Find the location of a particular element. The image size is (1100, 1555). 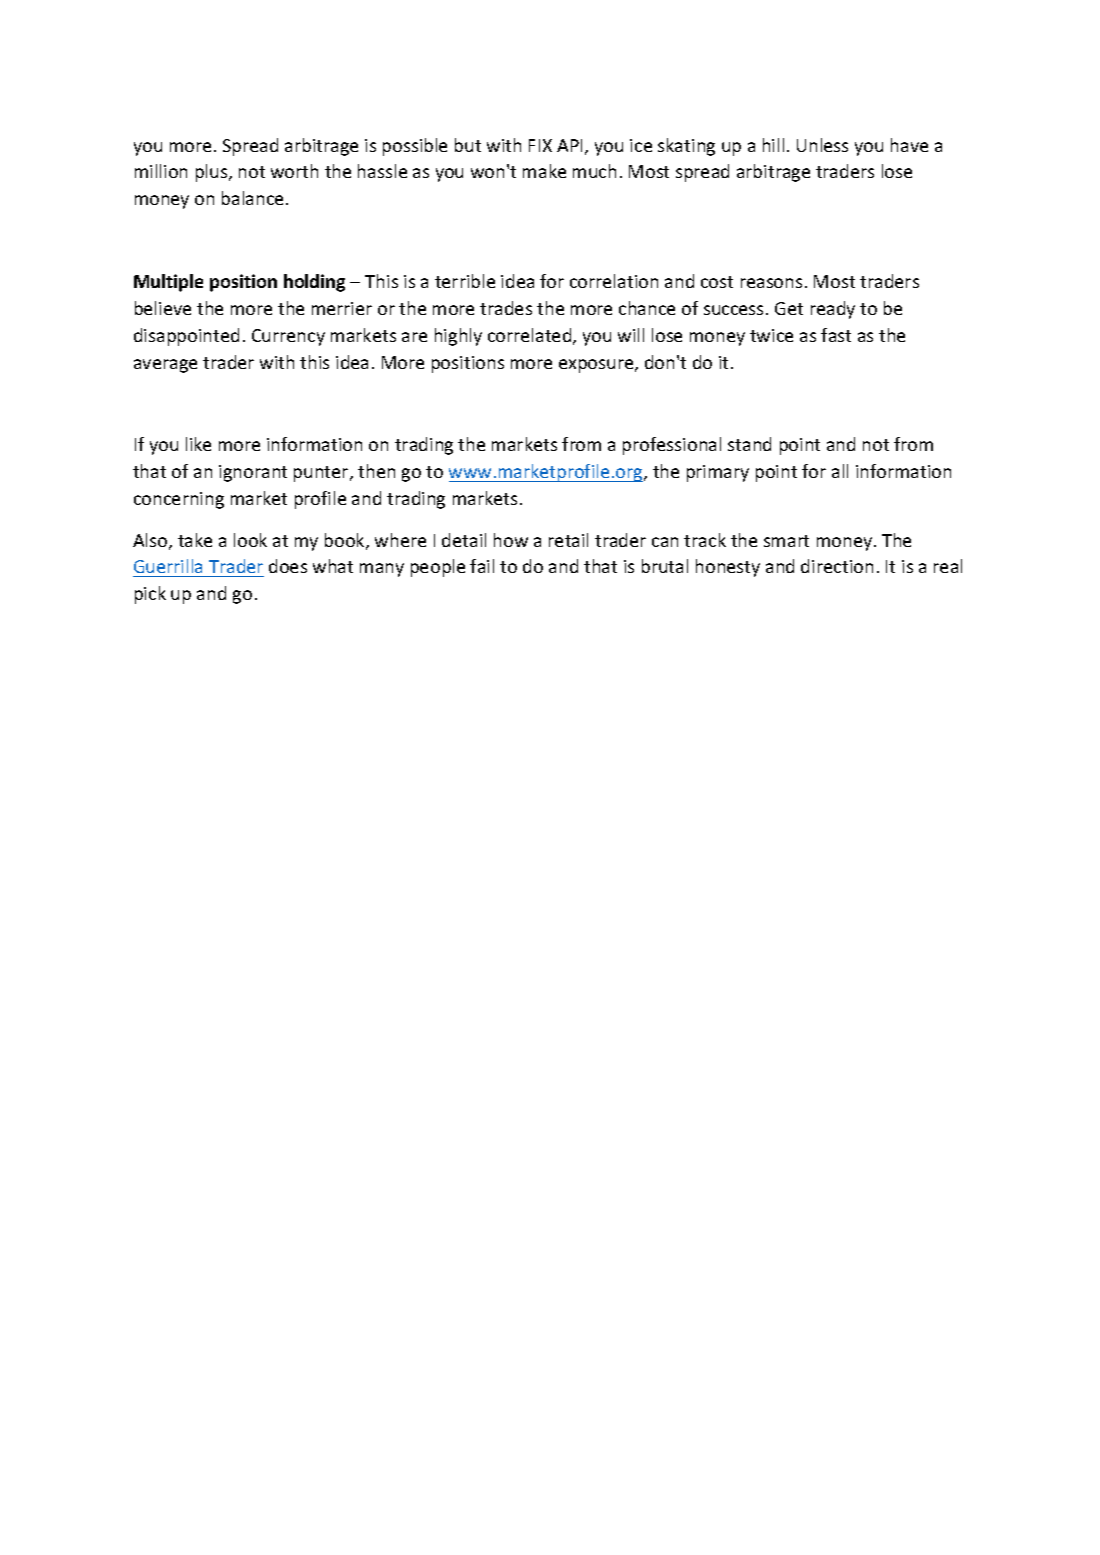

plus is located at coordinates (213, 173).
